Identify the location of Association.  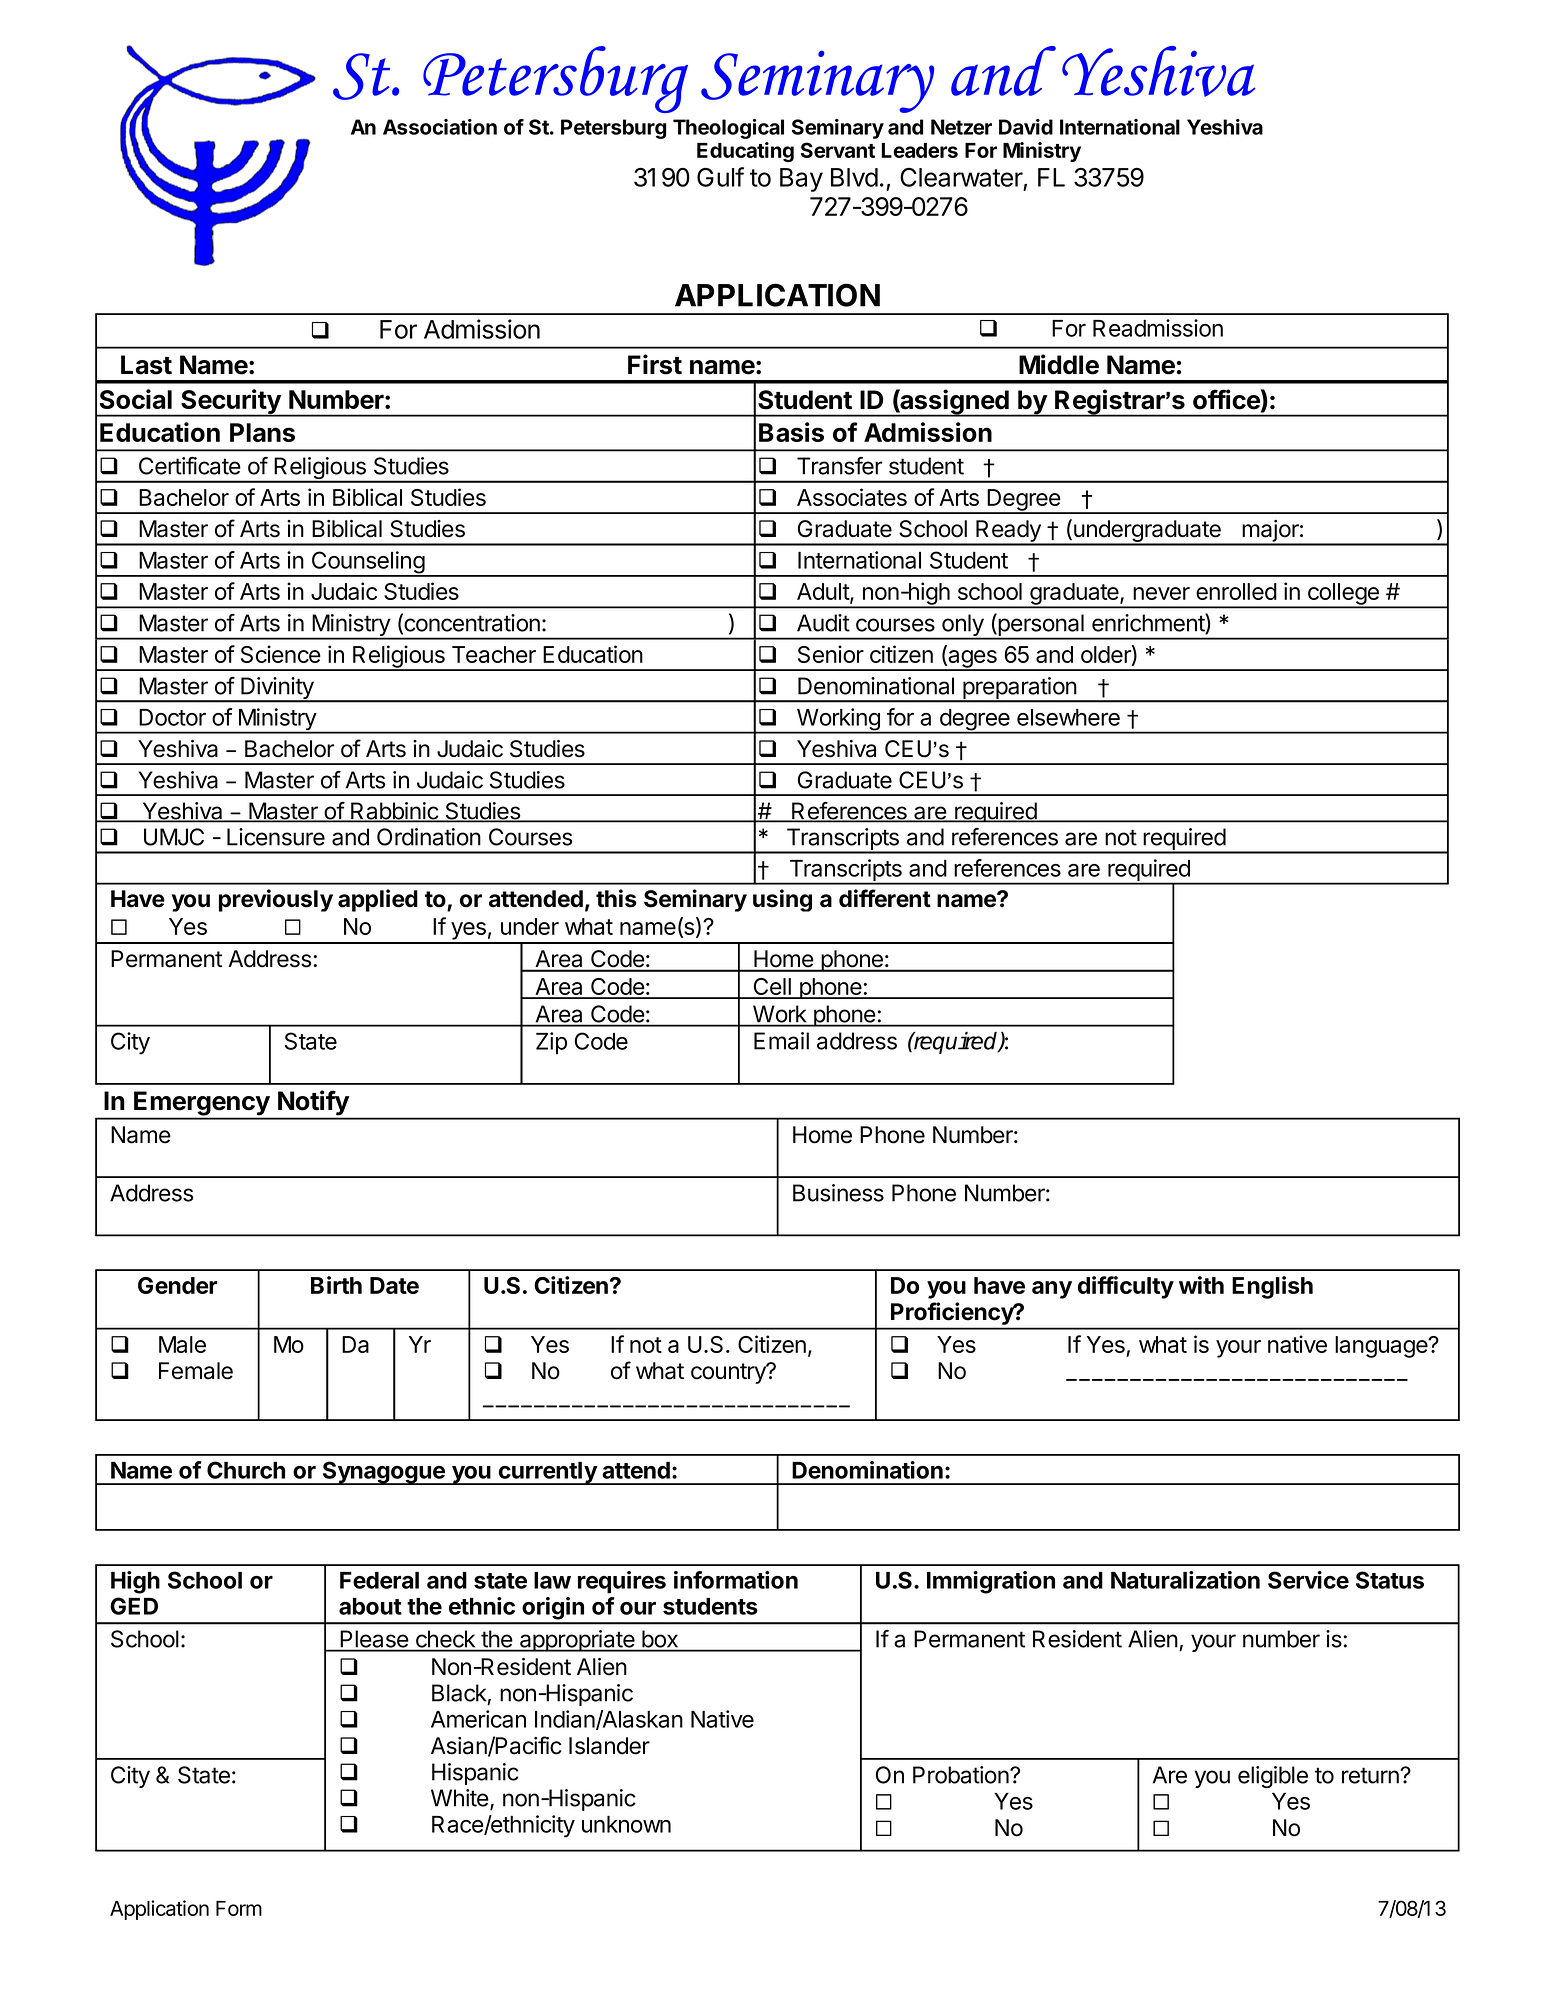
(440, 127).
